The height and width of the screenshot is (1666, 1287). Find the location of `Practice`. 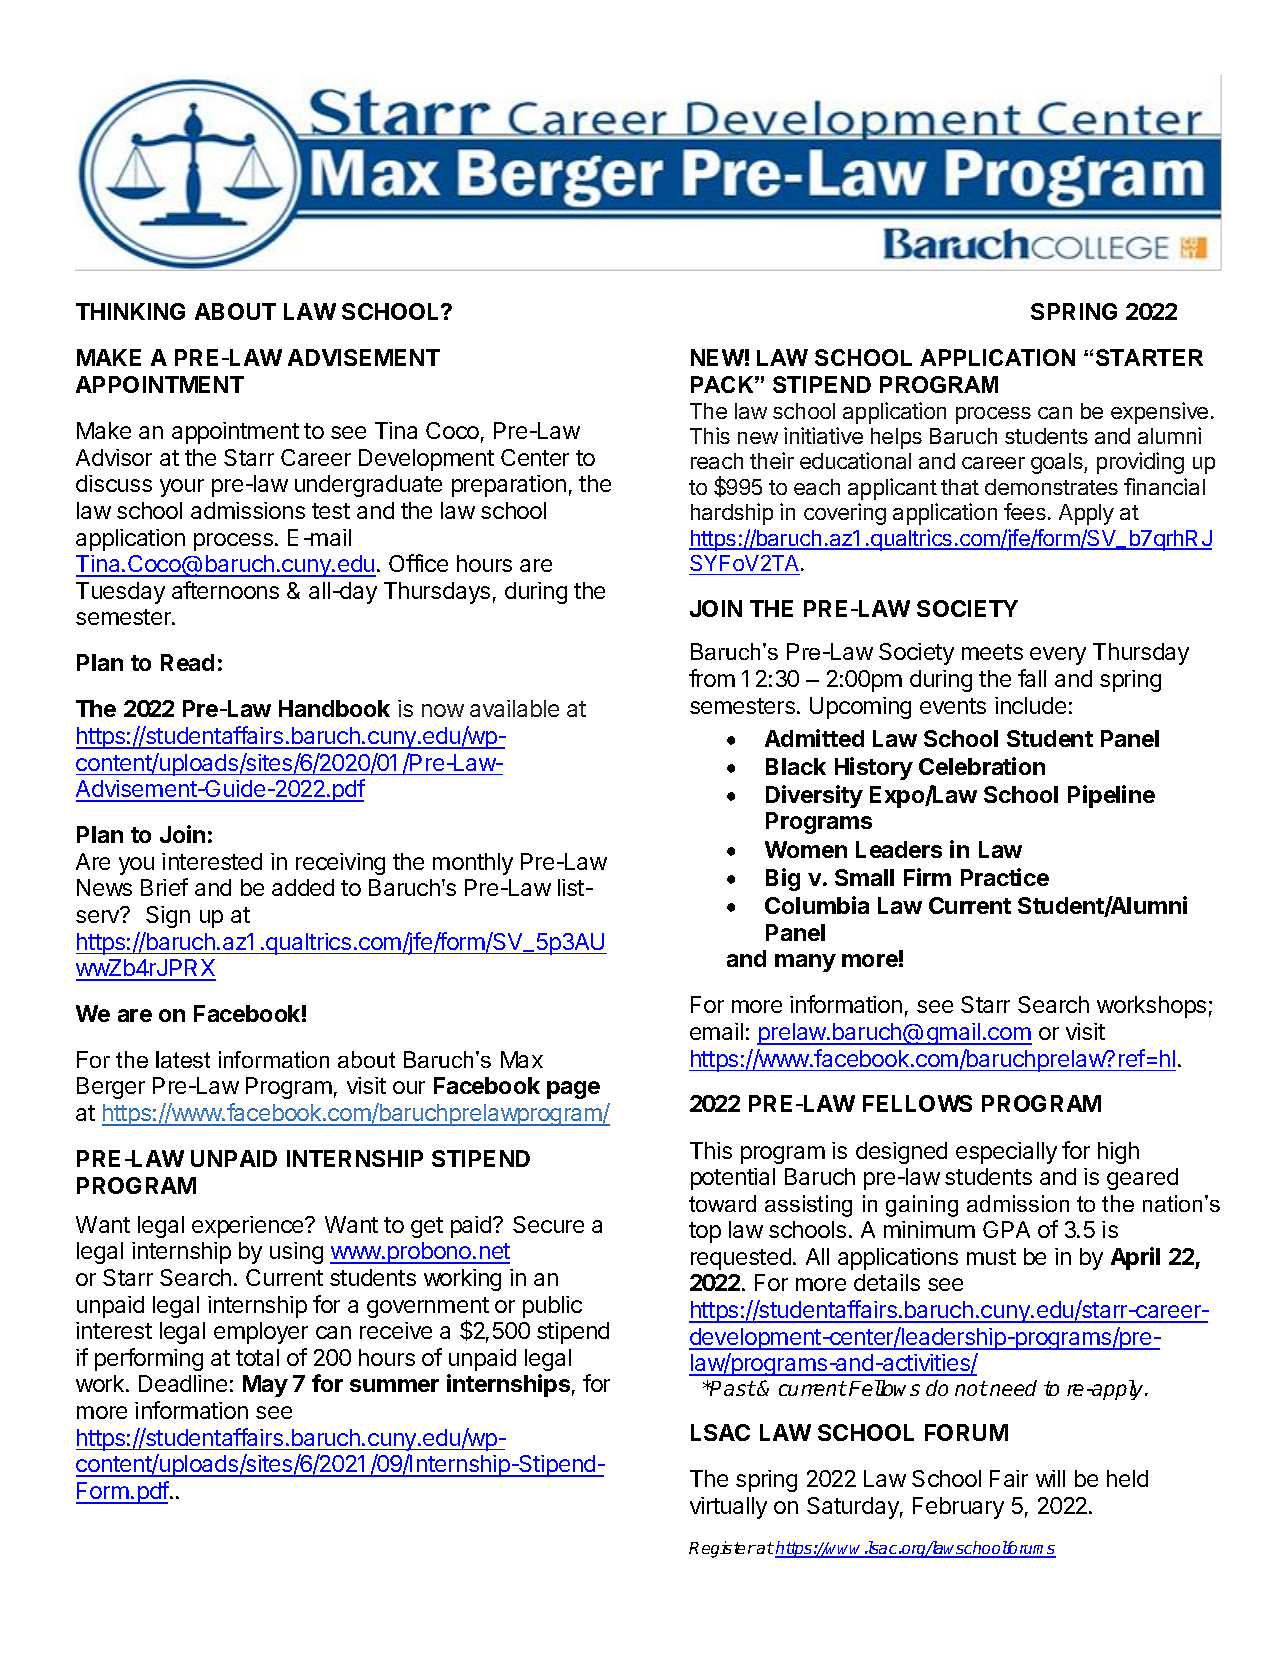

Practice is located at coordinates (1005, 877).
